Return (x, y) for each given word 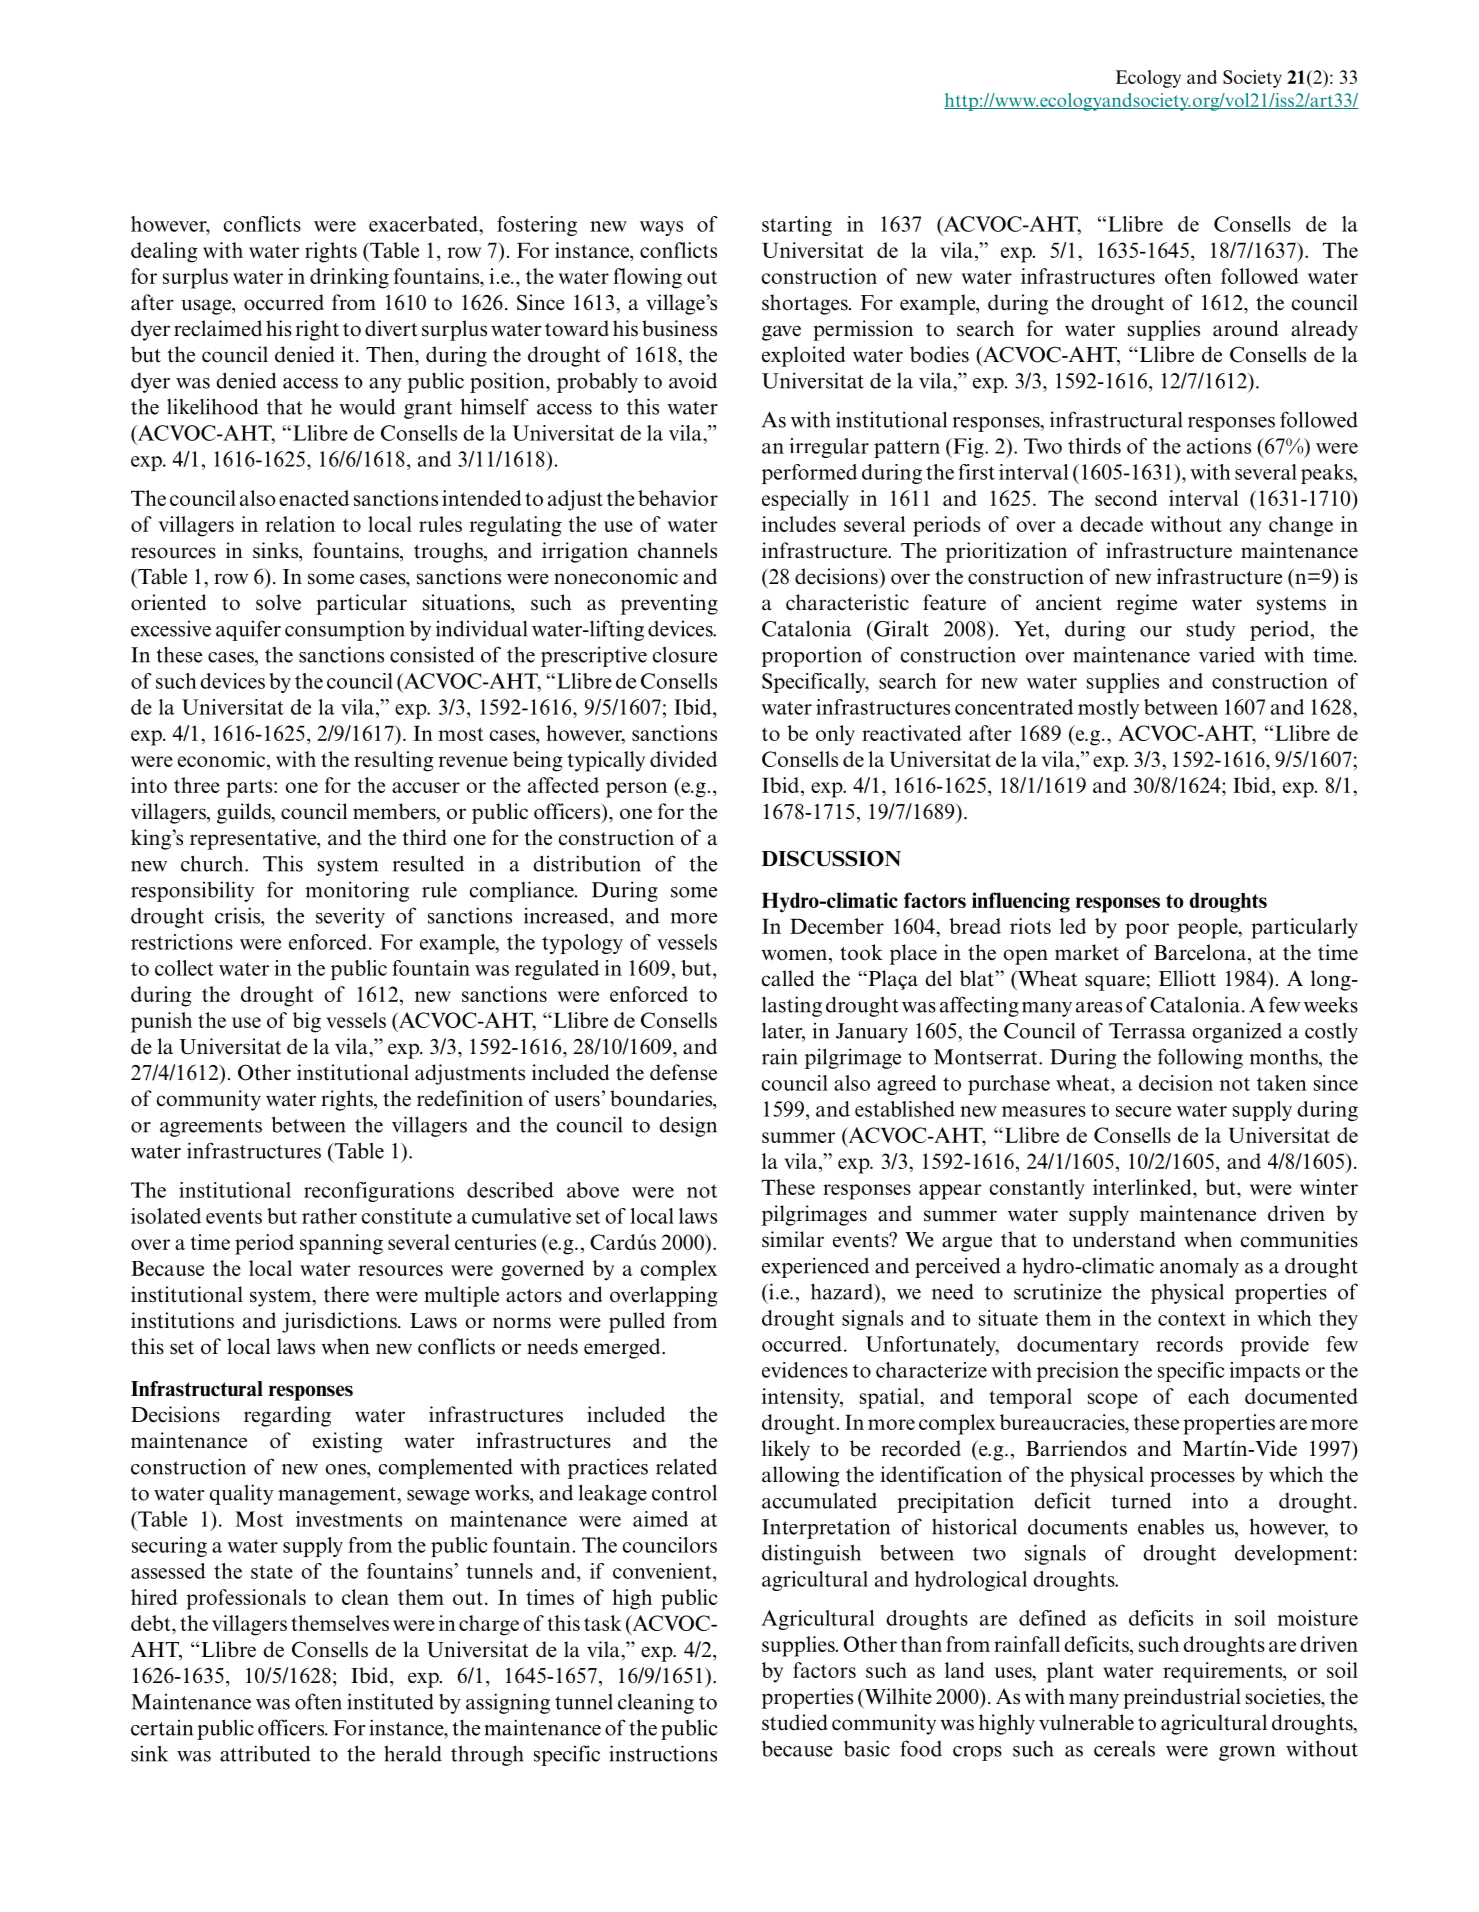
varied (1227, 654)
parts (250, 789)
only (835, 735)
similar (793, 1239)
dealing (164, 252)
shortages (806, 304)
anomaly (1199, 1267)
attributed (265, 1753)
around (1245, 328)
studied (795, 1722)
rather (329, 1216)
